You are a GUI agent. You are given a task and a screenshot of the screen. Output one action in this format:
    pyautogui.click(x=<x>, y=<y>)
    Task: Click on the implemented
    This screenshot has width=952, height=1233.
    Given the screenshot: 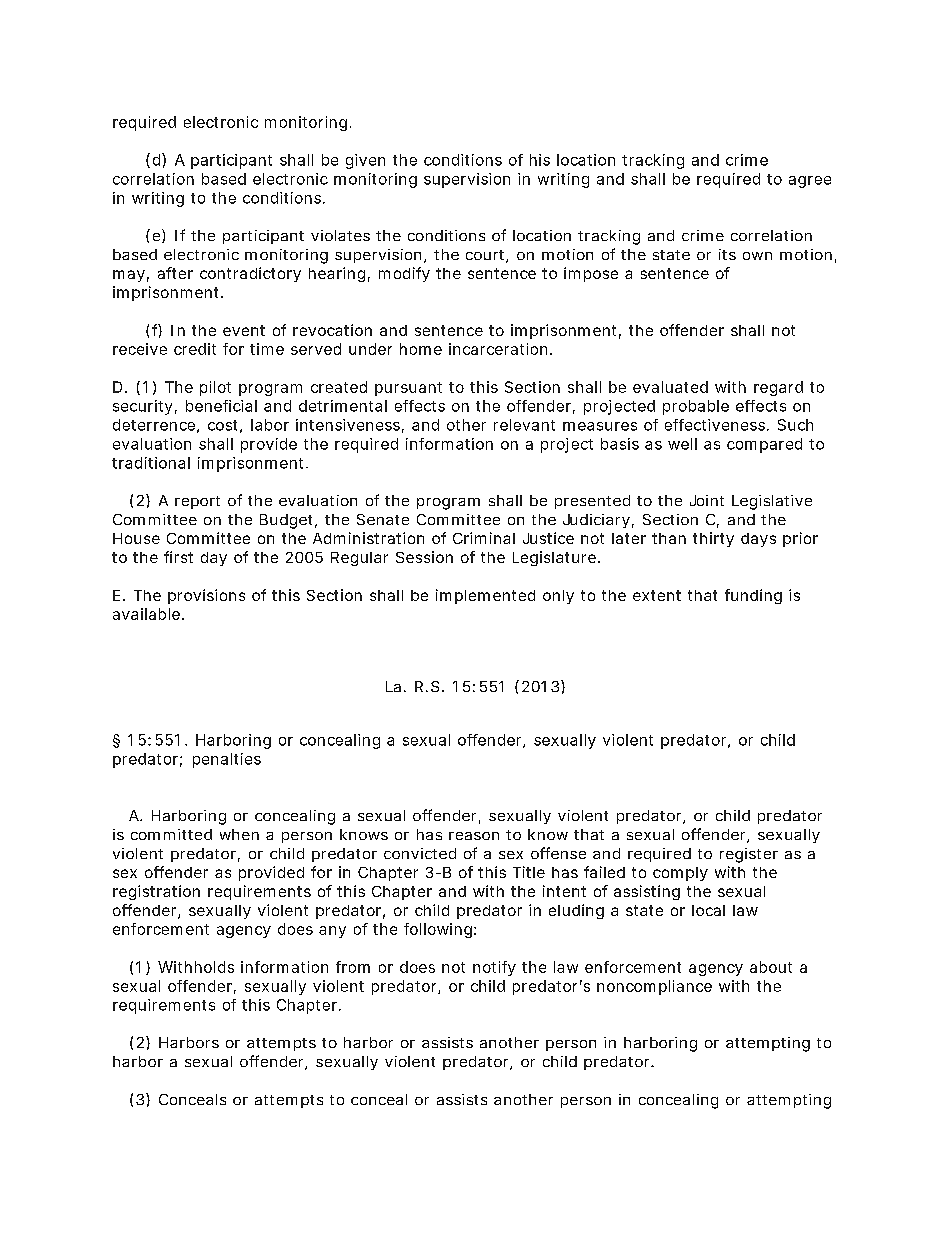 What is the action you would take?
    pyautogui.click(x=485, y=596)
